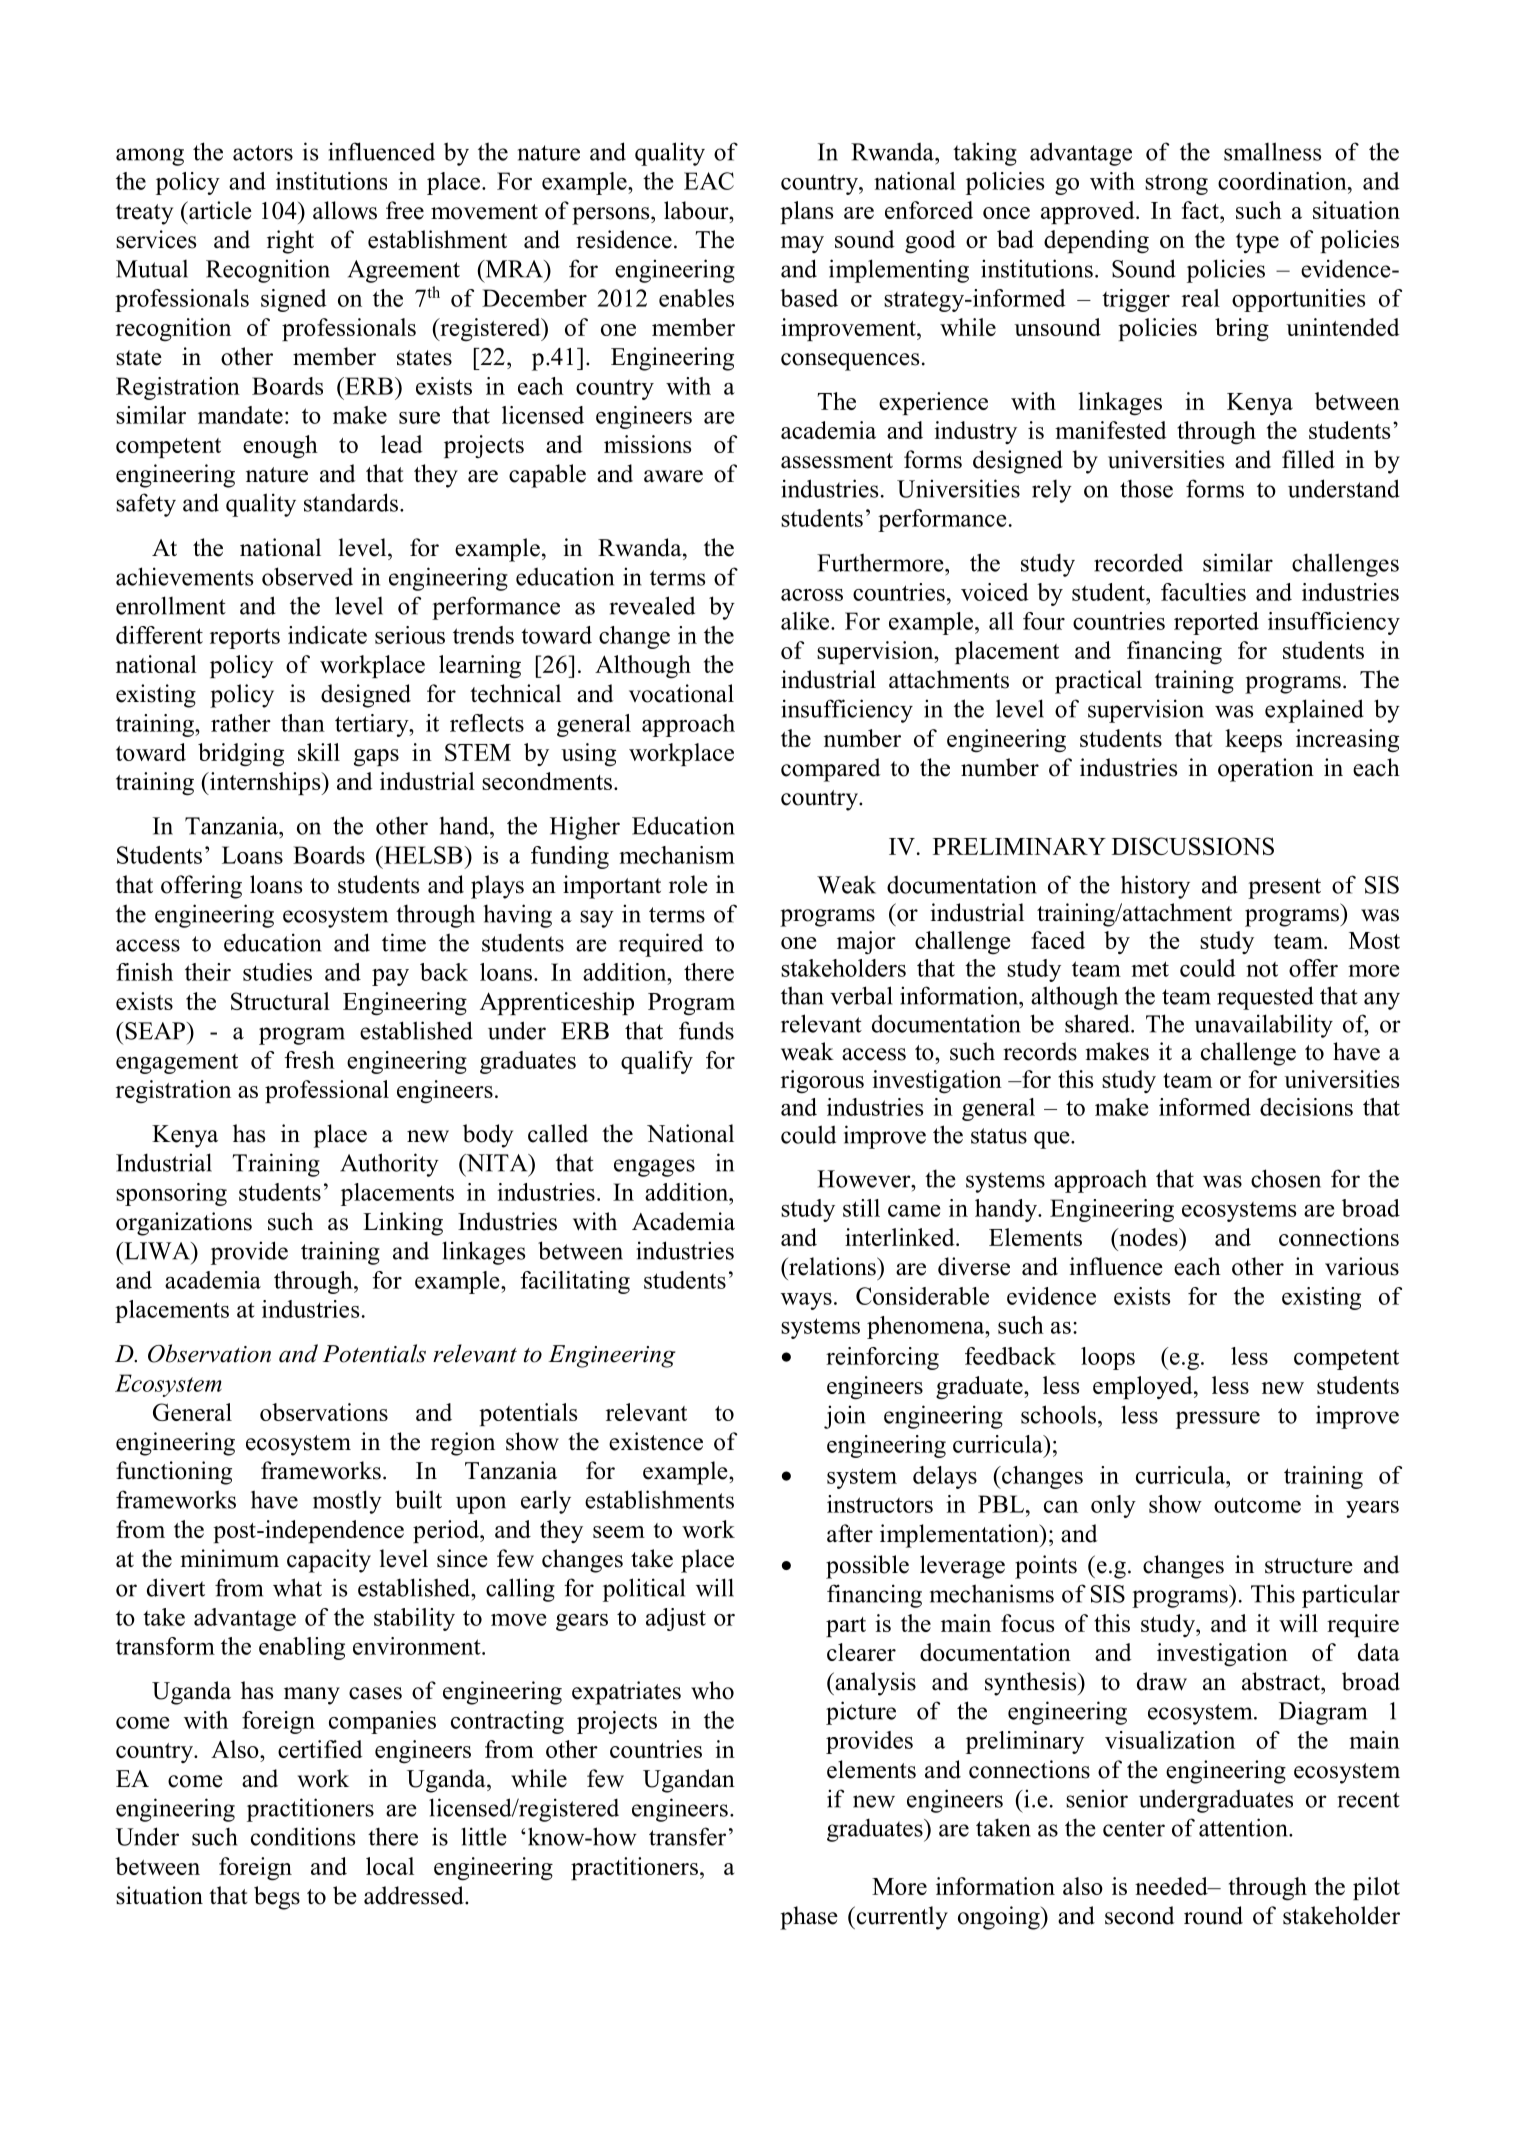 This image has height=2142, width=1515. What do you see at coordinates (1264, 1026) in the image?
I see `unavailability` at bounding box center [1264, 1026].
